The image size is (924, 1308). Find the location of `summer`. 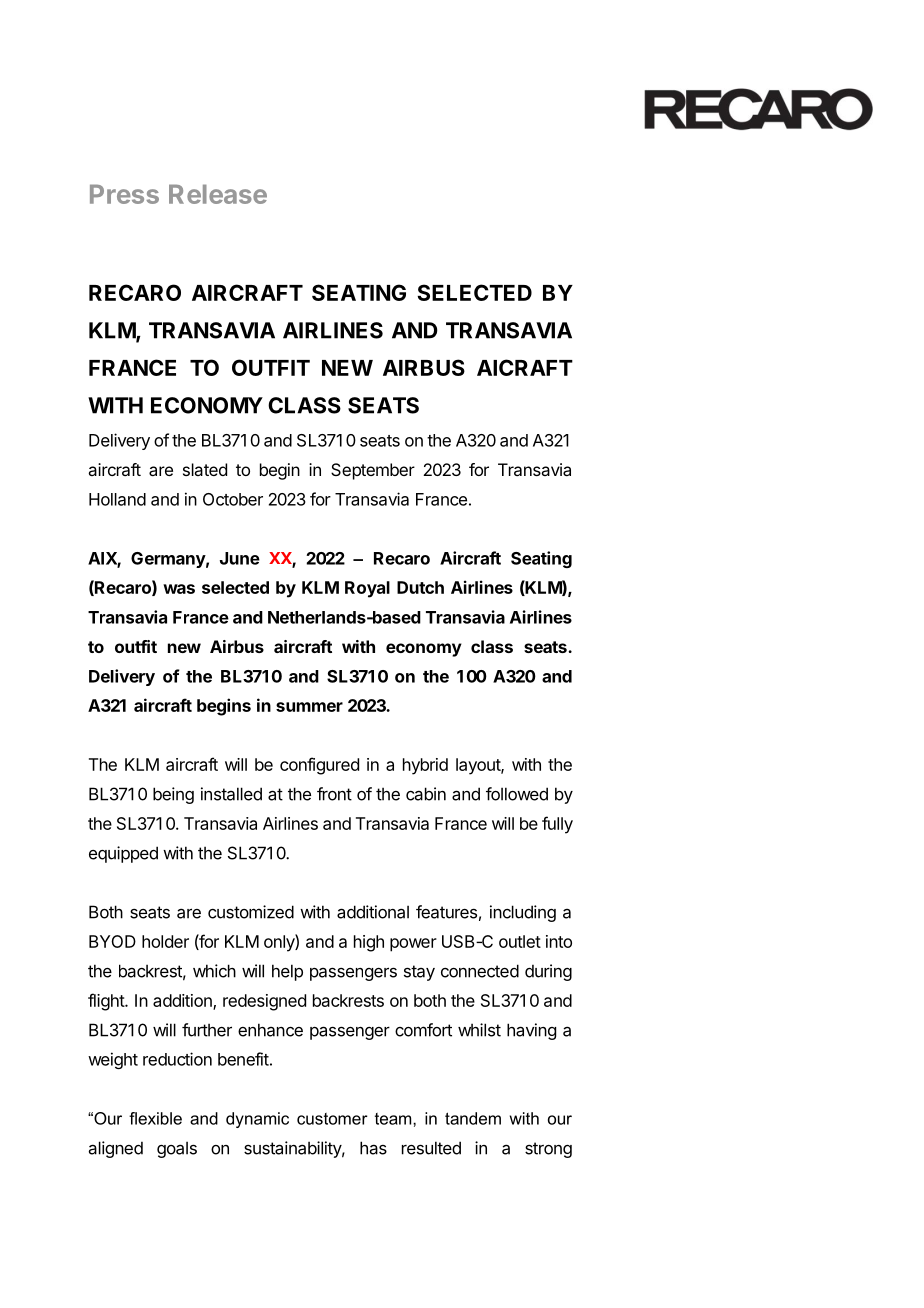

summer is located at coordinates (309, 707).
